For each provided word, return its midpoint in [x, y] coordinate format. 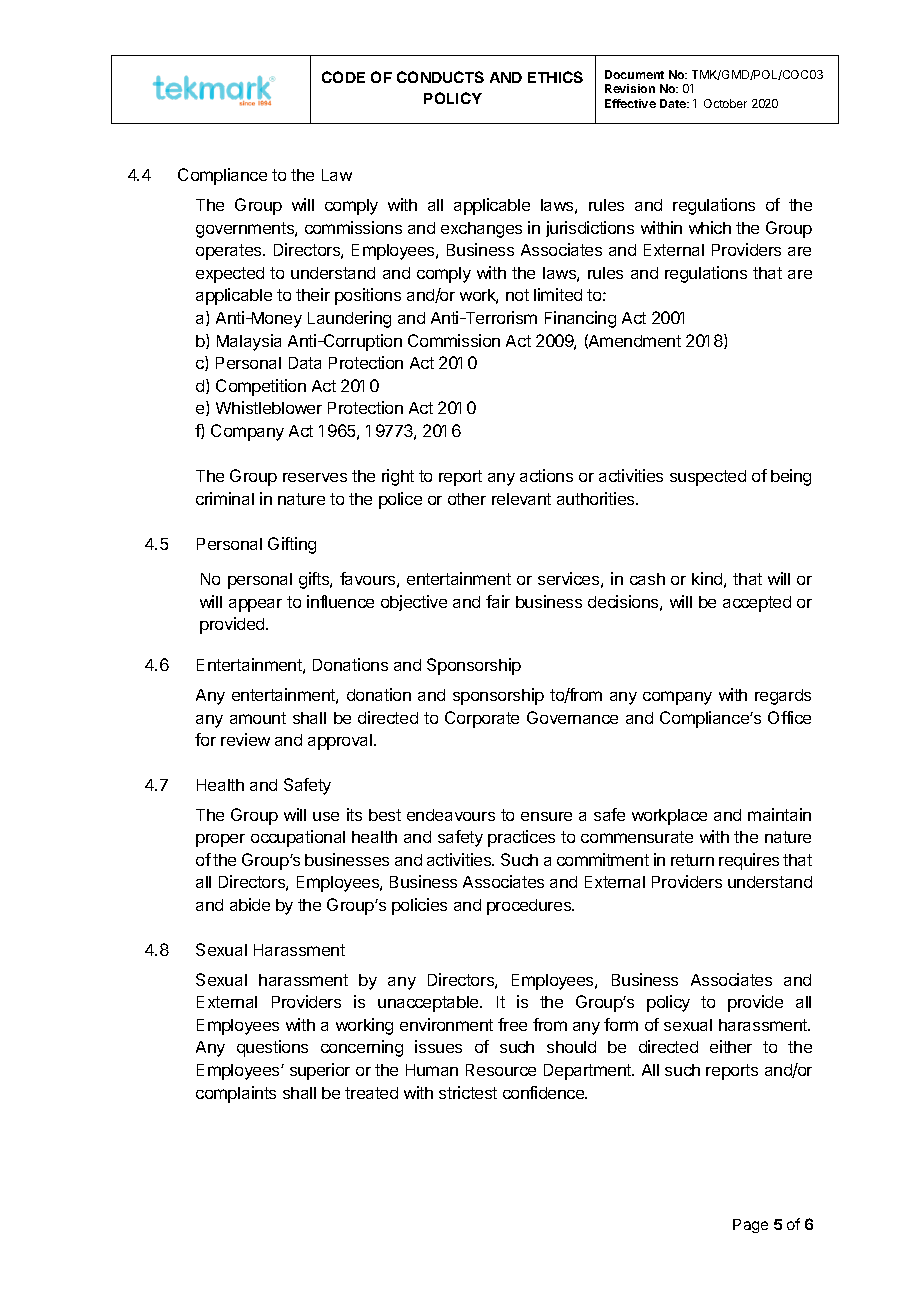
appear [255, 605]
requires [749, 861]
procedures [530, 907]
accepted [757, 604]
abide [250, 904]
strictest [468, 1092]
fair [498, 601]
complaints [236, 1094]
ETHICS [555, 77]
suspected [708, 478]
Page [750, 1226]
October [725, 103]
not [517, 295]
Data [305, 363]
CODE [343, 77]
